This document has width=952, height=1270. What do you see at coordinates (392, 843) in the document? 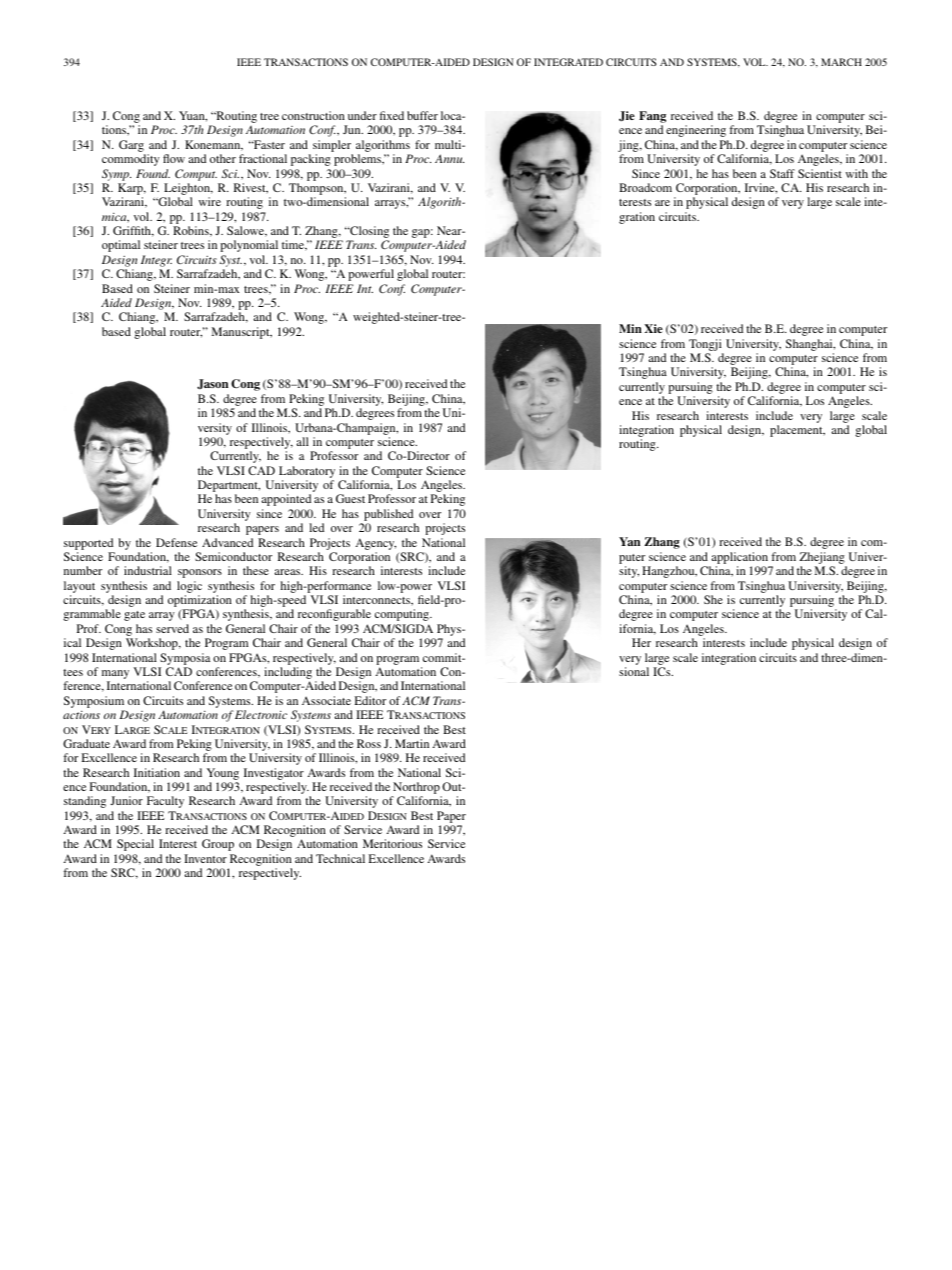
I see `Meritorious` at bounding box center [392, 843].
